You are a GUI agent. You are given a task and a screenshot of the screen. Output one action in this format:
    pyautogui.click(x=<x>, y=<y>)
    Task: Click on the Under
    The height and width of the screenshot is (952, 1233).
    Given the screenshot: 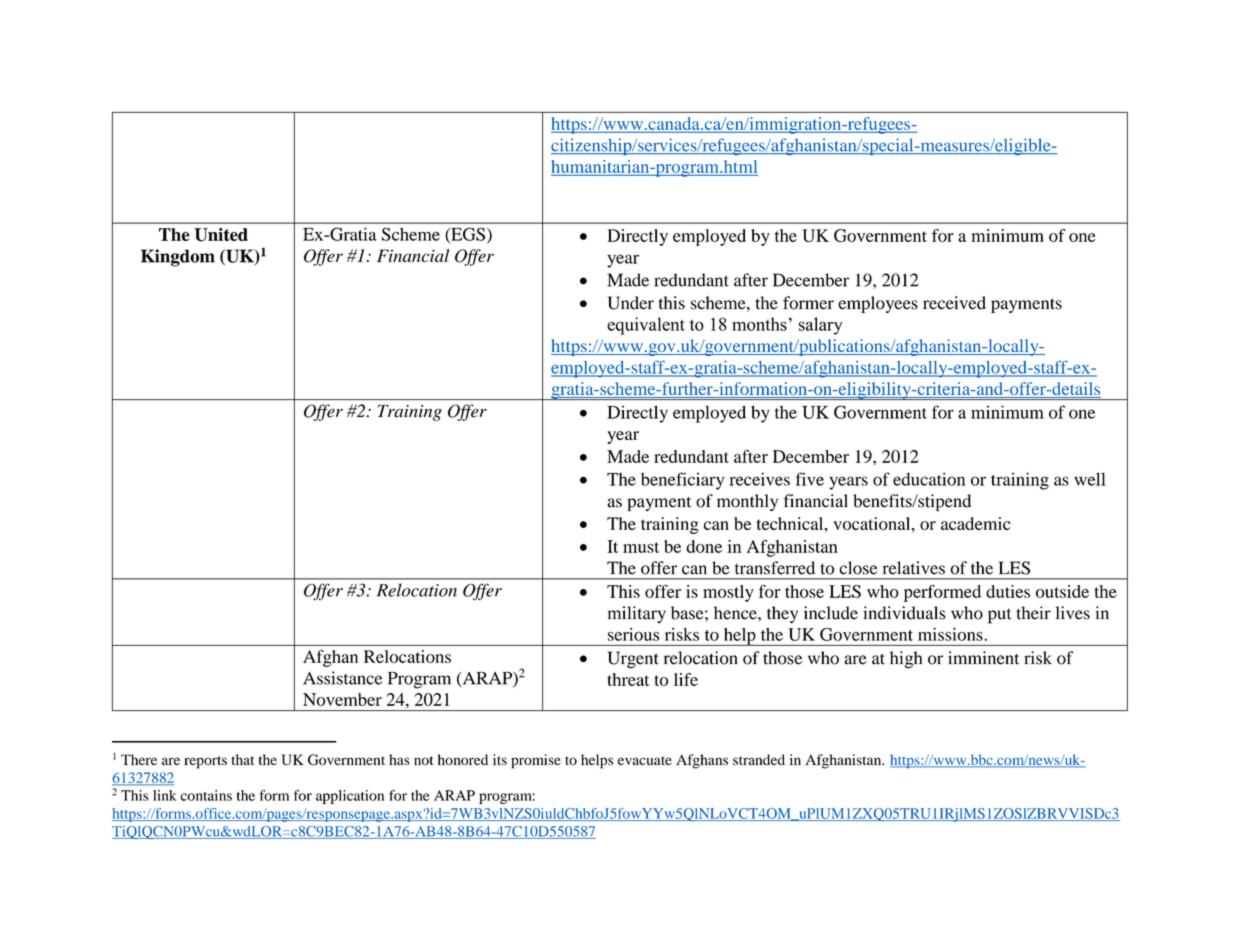 What is the action you would take?
    pyautogui.click(x=631, y=303)
